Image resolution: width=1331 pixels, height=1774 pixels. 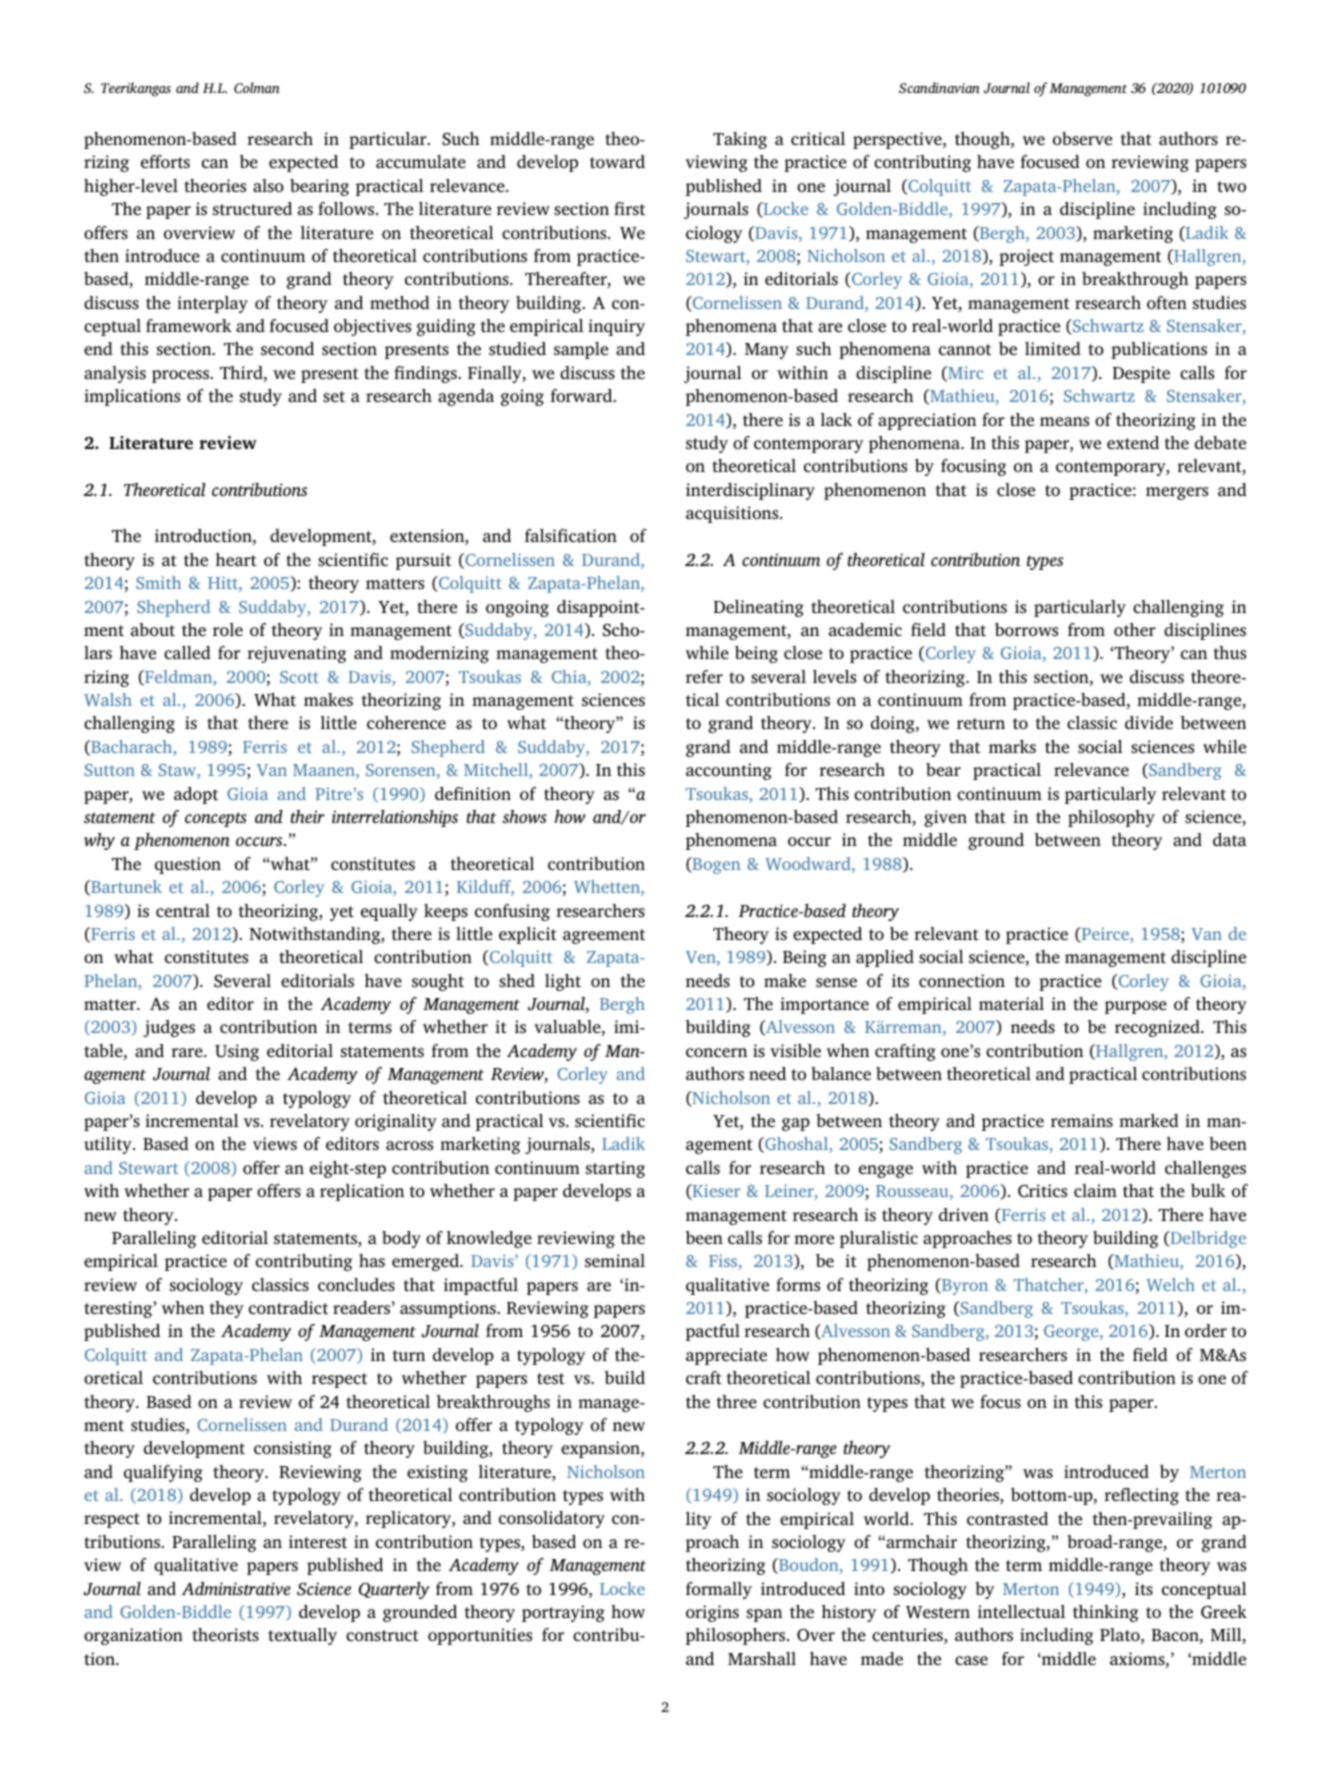 I want to click on Administrative, so click(x=236, y=1589).
